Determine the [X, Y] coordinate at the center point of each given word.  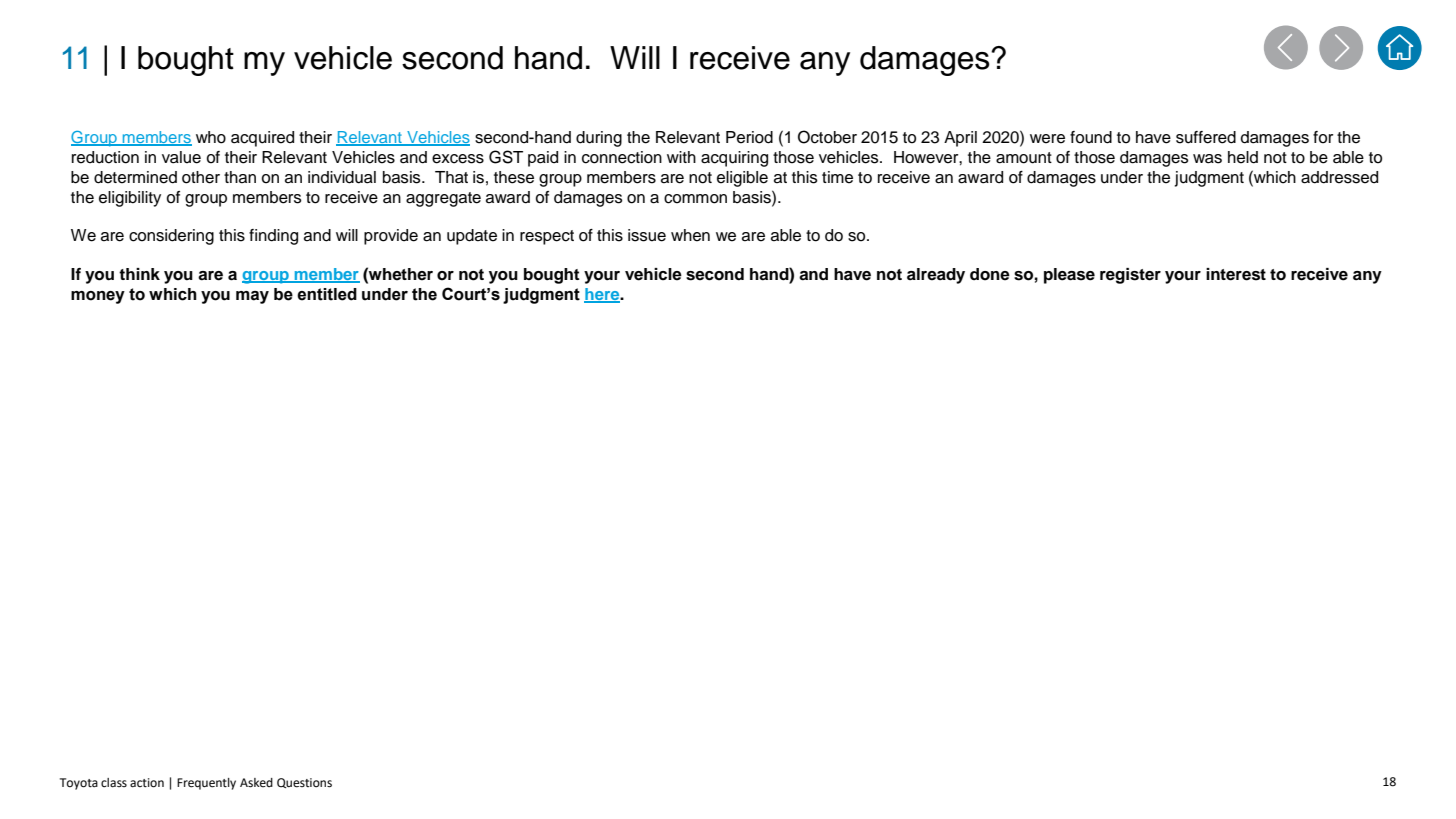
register [1130, 276]
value [181, 157]
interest [1236, 274]
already [936, 276]
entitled [327, 294]
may [252, 297]
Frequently [206, 784]
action [147, 783]
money [98, 297]
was [1207, 159]
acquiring [734, 159]
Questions [304, 783]
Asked [256, 783]
